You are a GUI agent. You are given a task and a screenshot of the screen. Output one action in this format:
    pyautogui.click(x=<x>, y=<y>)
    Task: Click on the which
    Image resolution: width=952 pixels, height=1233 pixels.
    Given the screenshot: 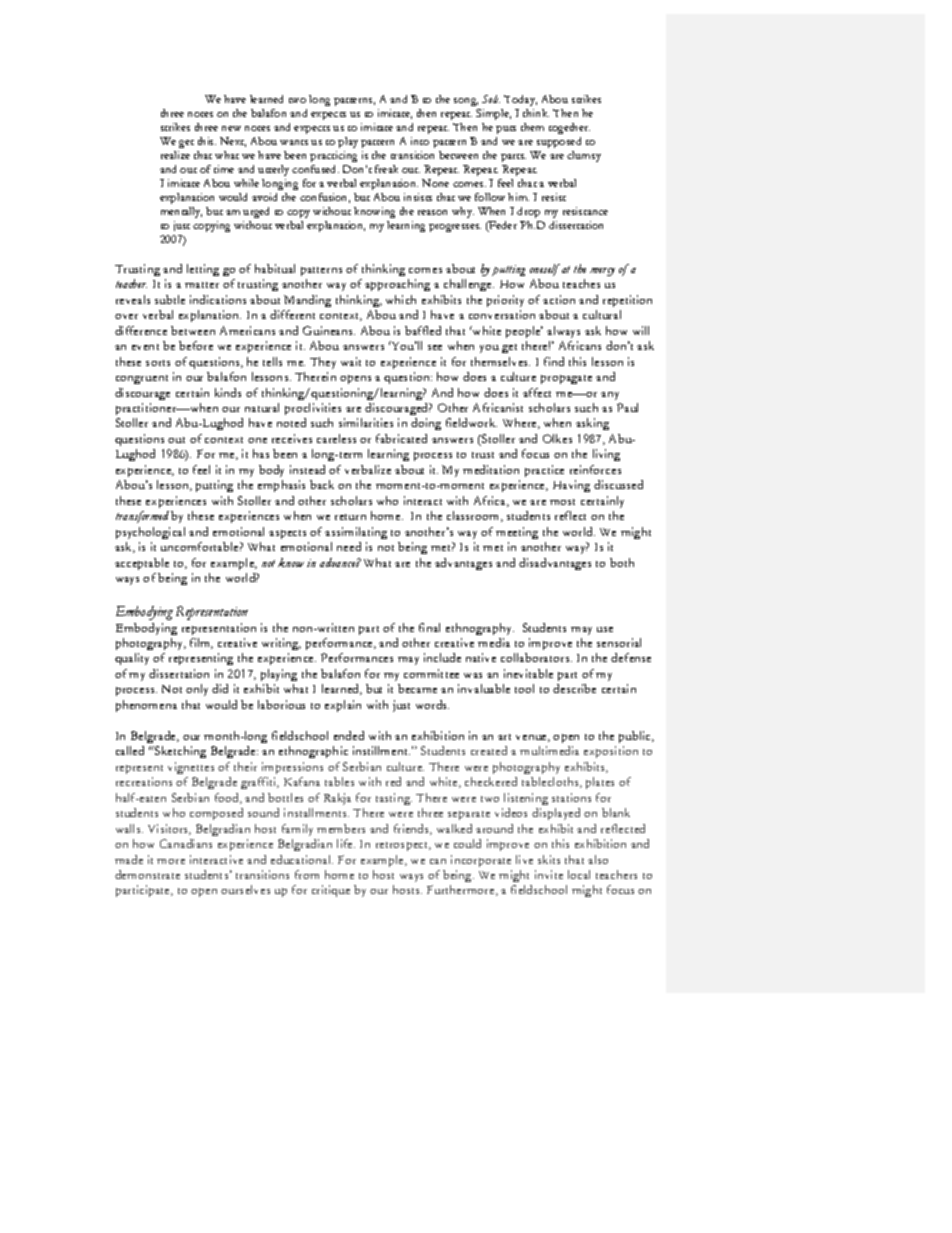 What is the action you would take?
    pyautogui.click(x=401, y=299)
